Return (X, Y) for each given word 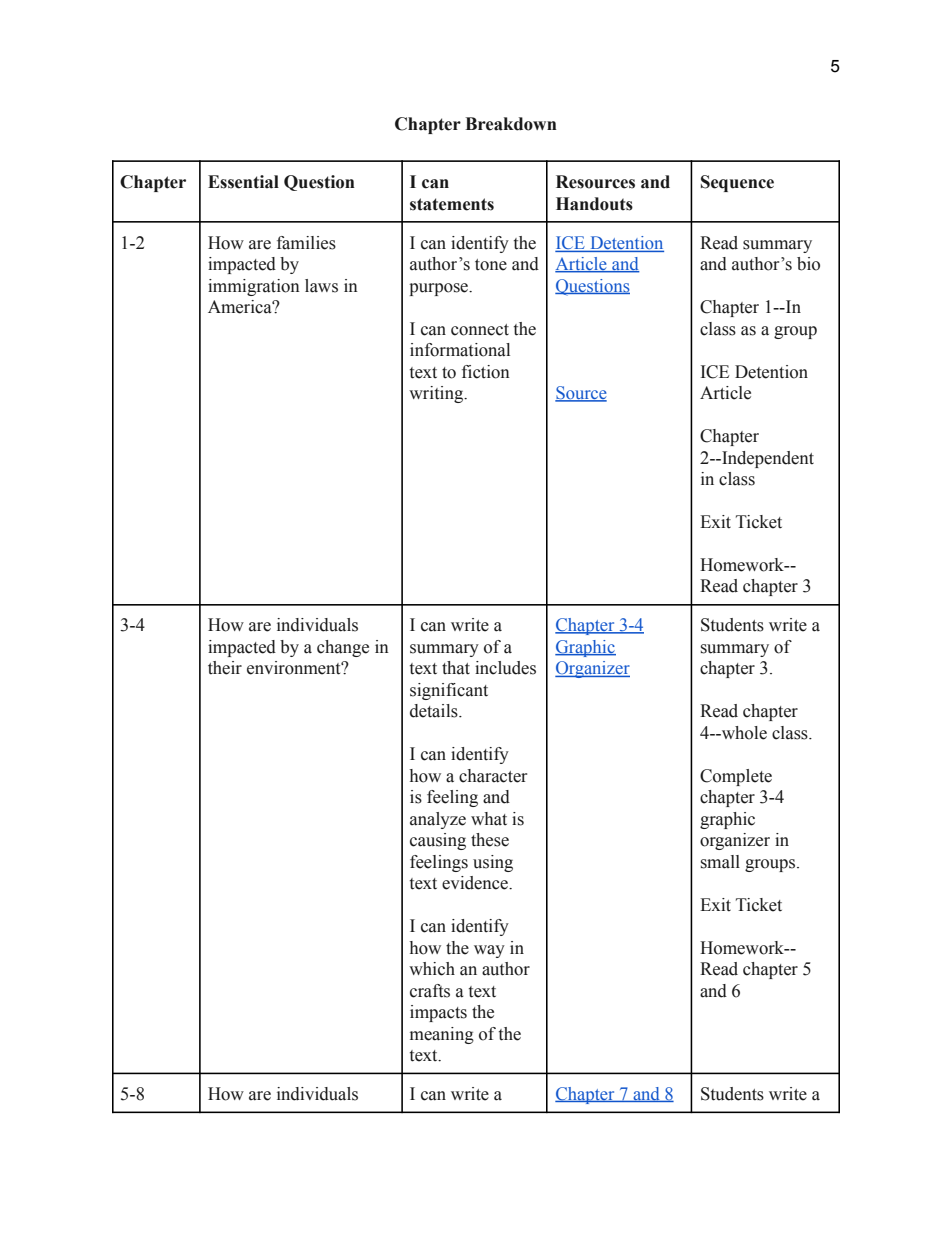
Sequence (737, 183)
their (225, 668)
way (489, 951)
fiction (486, 372)
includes (505, 668)
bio (808, 264)
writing (437, 394)
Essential (243, 182)
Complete (736, 777)
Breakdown (511, 124)
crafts (430, 991)
